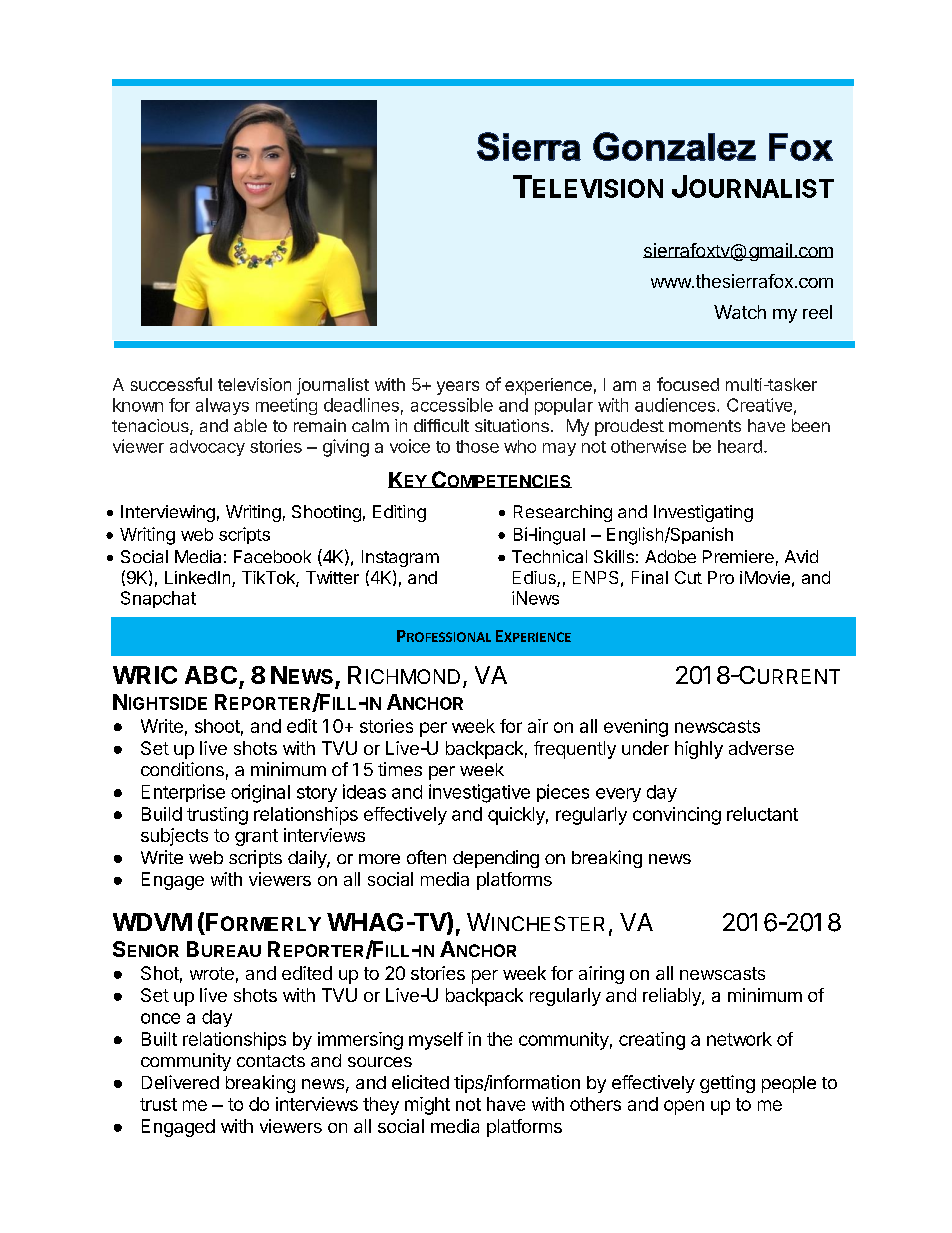 The image size is (952, 1233). Describe the element at coordinates (740, 312) in the document. I see `Watch` at that location.
